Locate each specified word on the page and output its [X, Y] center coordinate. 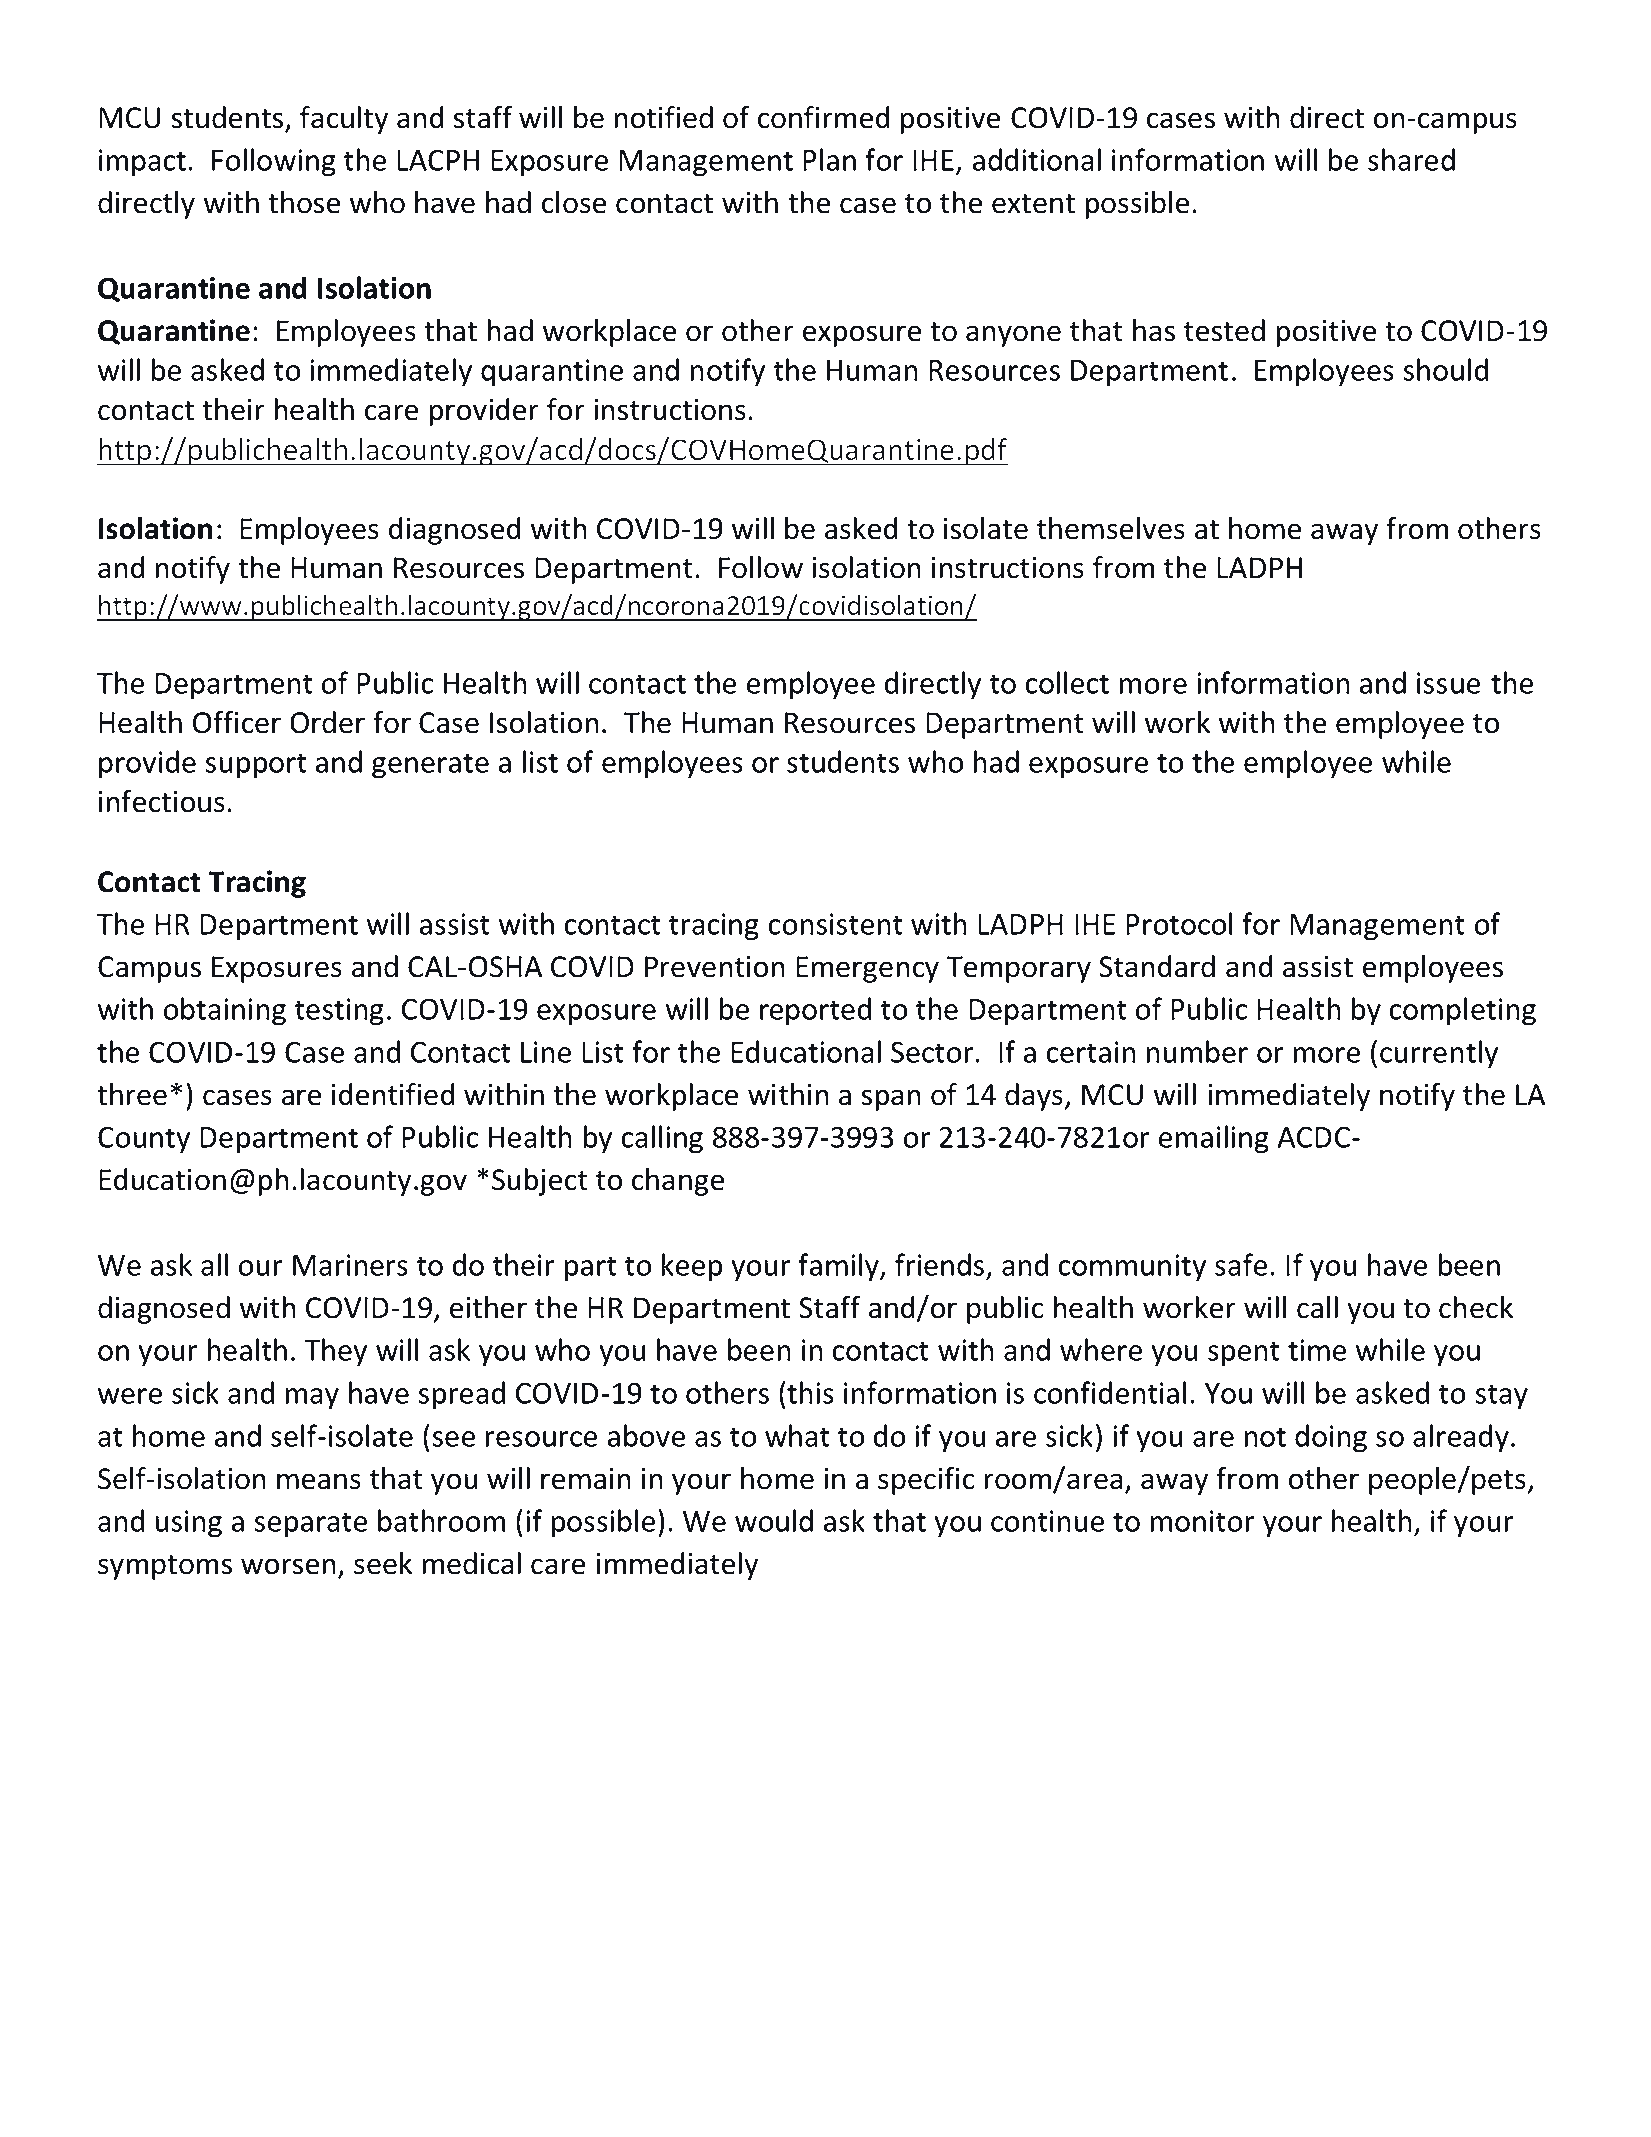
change [678, 1182]
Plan [829, 159]
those [304, 202]
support [256, 766]
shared [1411, 159]
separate [310, 1525]
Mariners [350, 1265]
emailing [1214, 1139]
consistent [836, 924]
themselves [1111, 528]
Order [327, 722]
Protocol [1179, 923]
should [1445, 369]
